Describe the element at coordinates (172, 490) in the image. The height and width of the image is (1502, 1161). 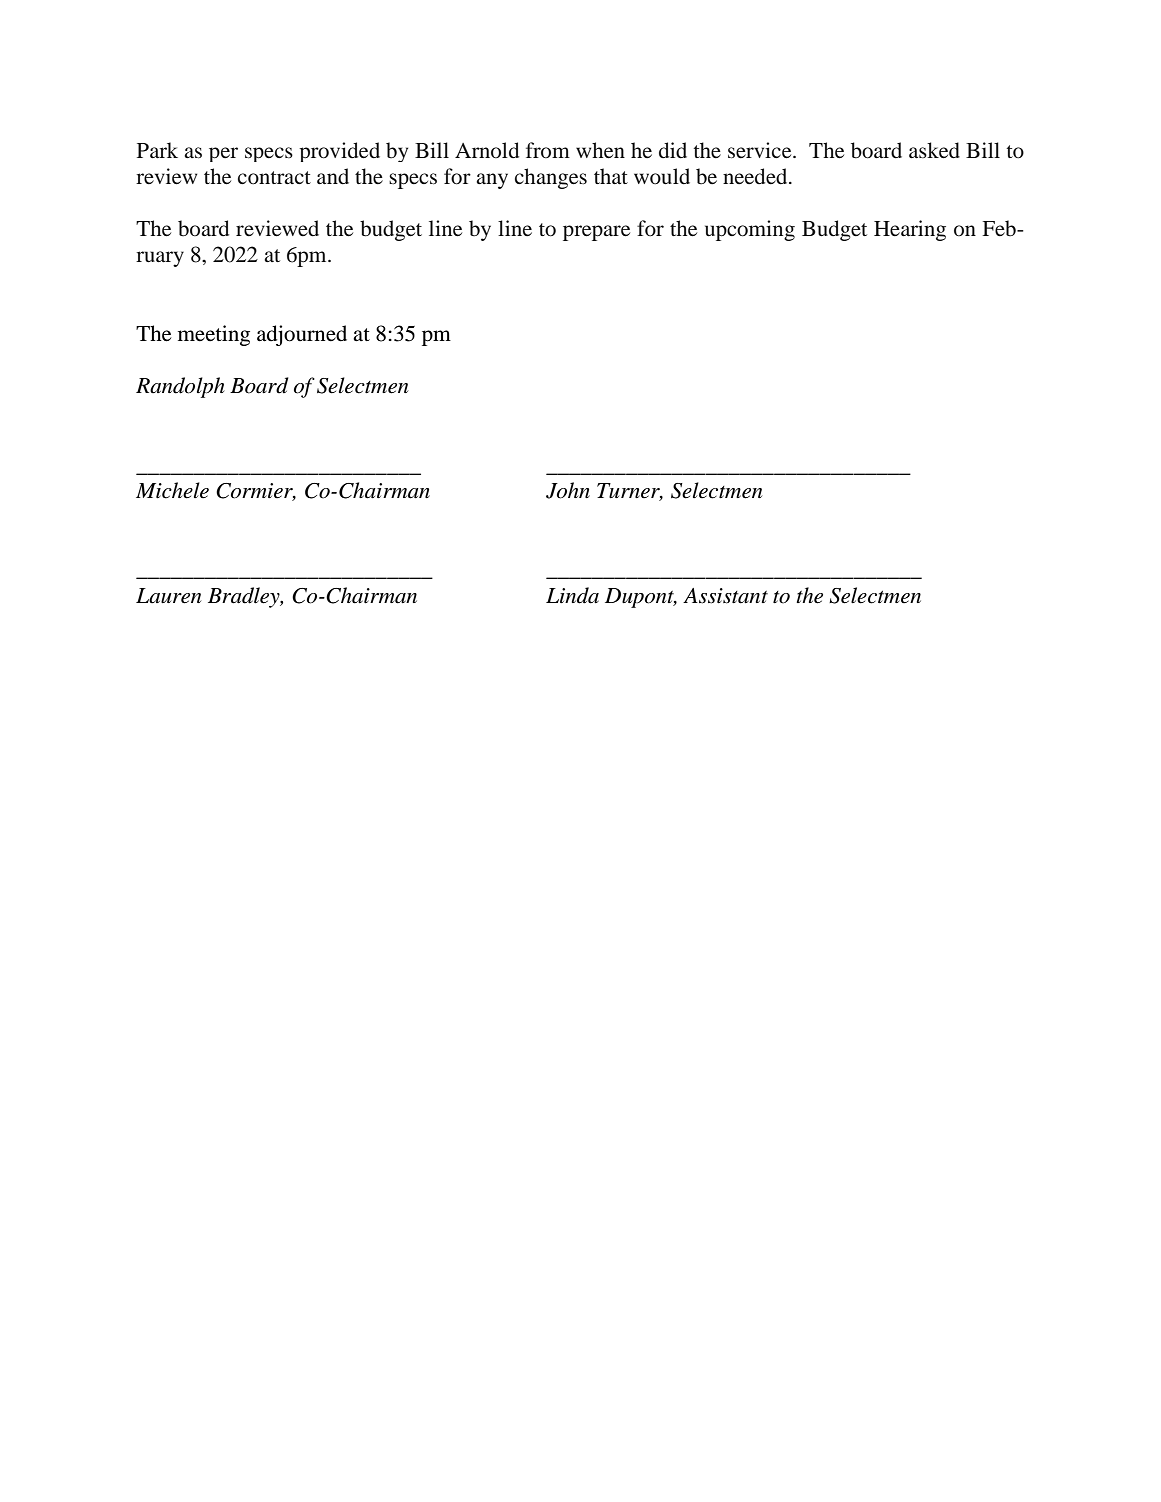
I see `Michele` at that location.
